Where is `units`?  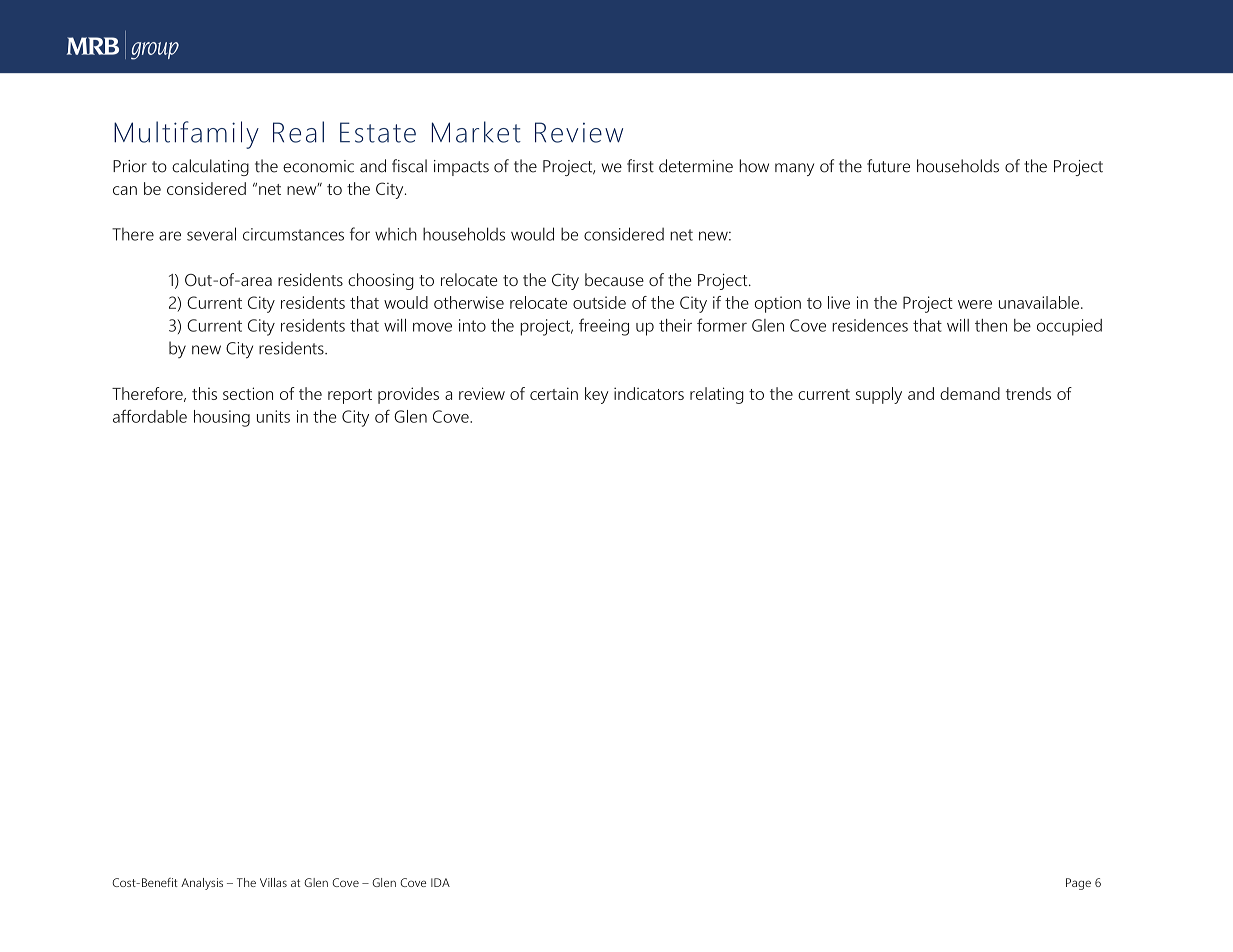 units is located at coordinates (273, 416).
